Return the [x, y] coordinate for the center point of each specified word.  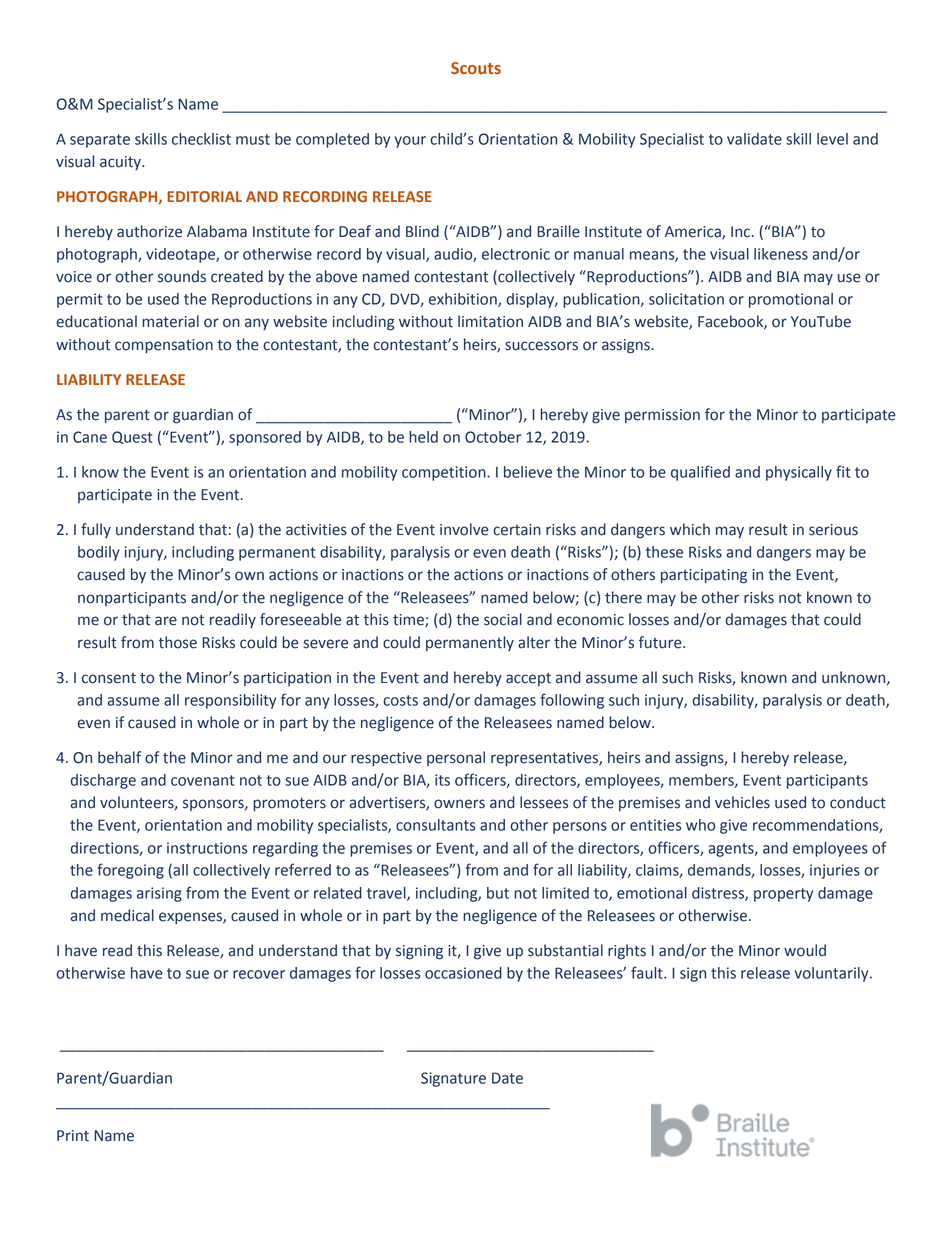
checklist [201, 139]
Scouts [476, 68]
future [661, 642]
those [178, 642]
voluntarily [833, 974]
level [832, 139]
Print [73, 1136]
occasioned [463, 973]
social [503, 619]
